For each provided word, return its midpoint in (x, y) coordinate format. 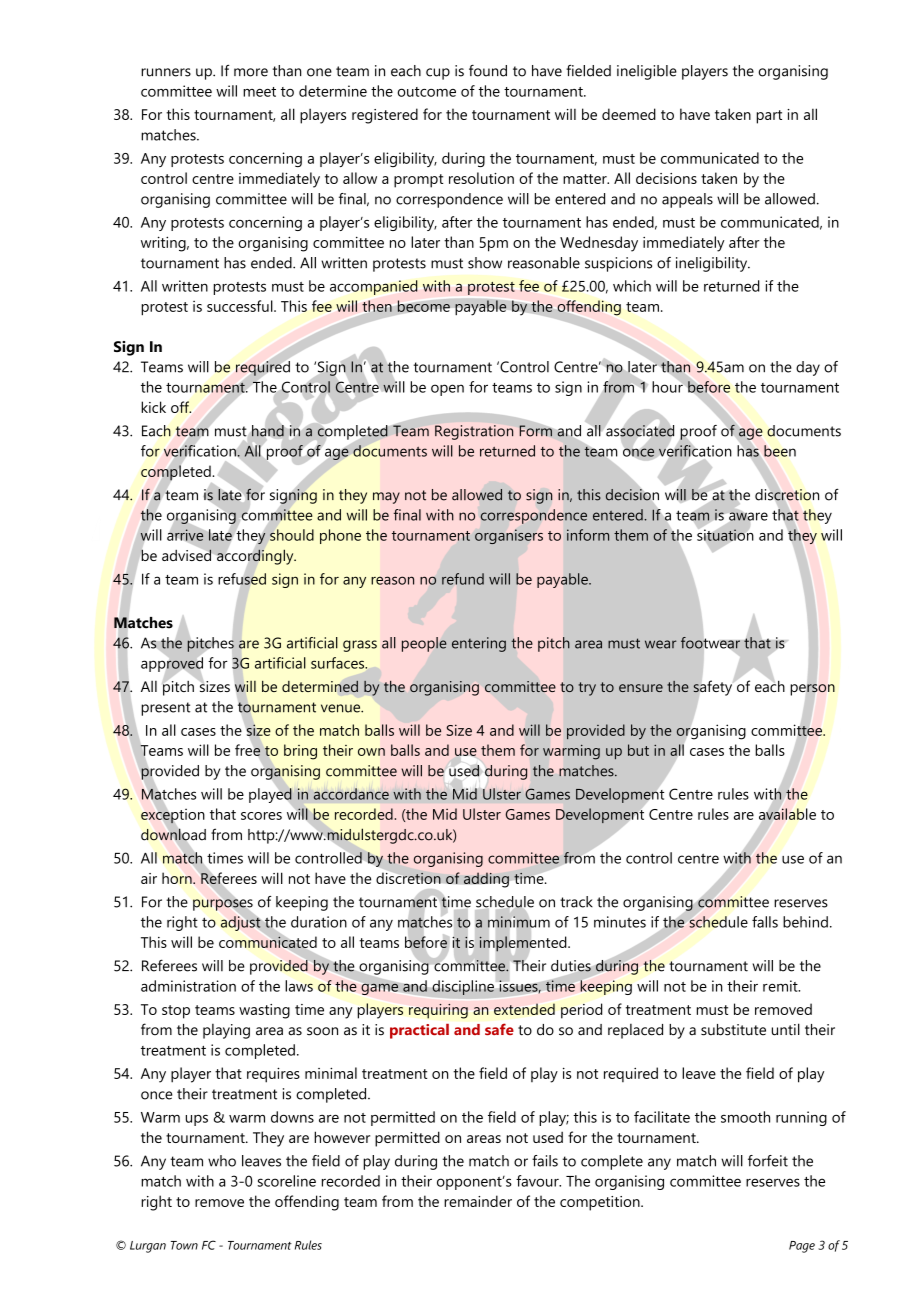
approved (172, 664)
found (488, 70)
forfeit (768, 1161)
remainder (478, 1201)
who (222, 1161)
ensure (641, 688)
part (769, 117)
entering (479, 644)
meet (259, 92)
